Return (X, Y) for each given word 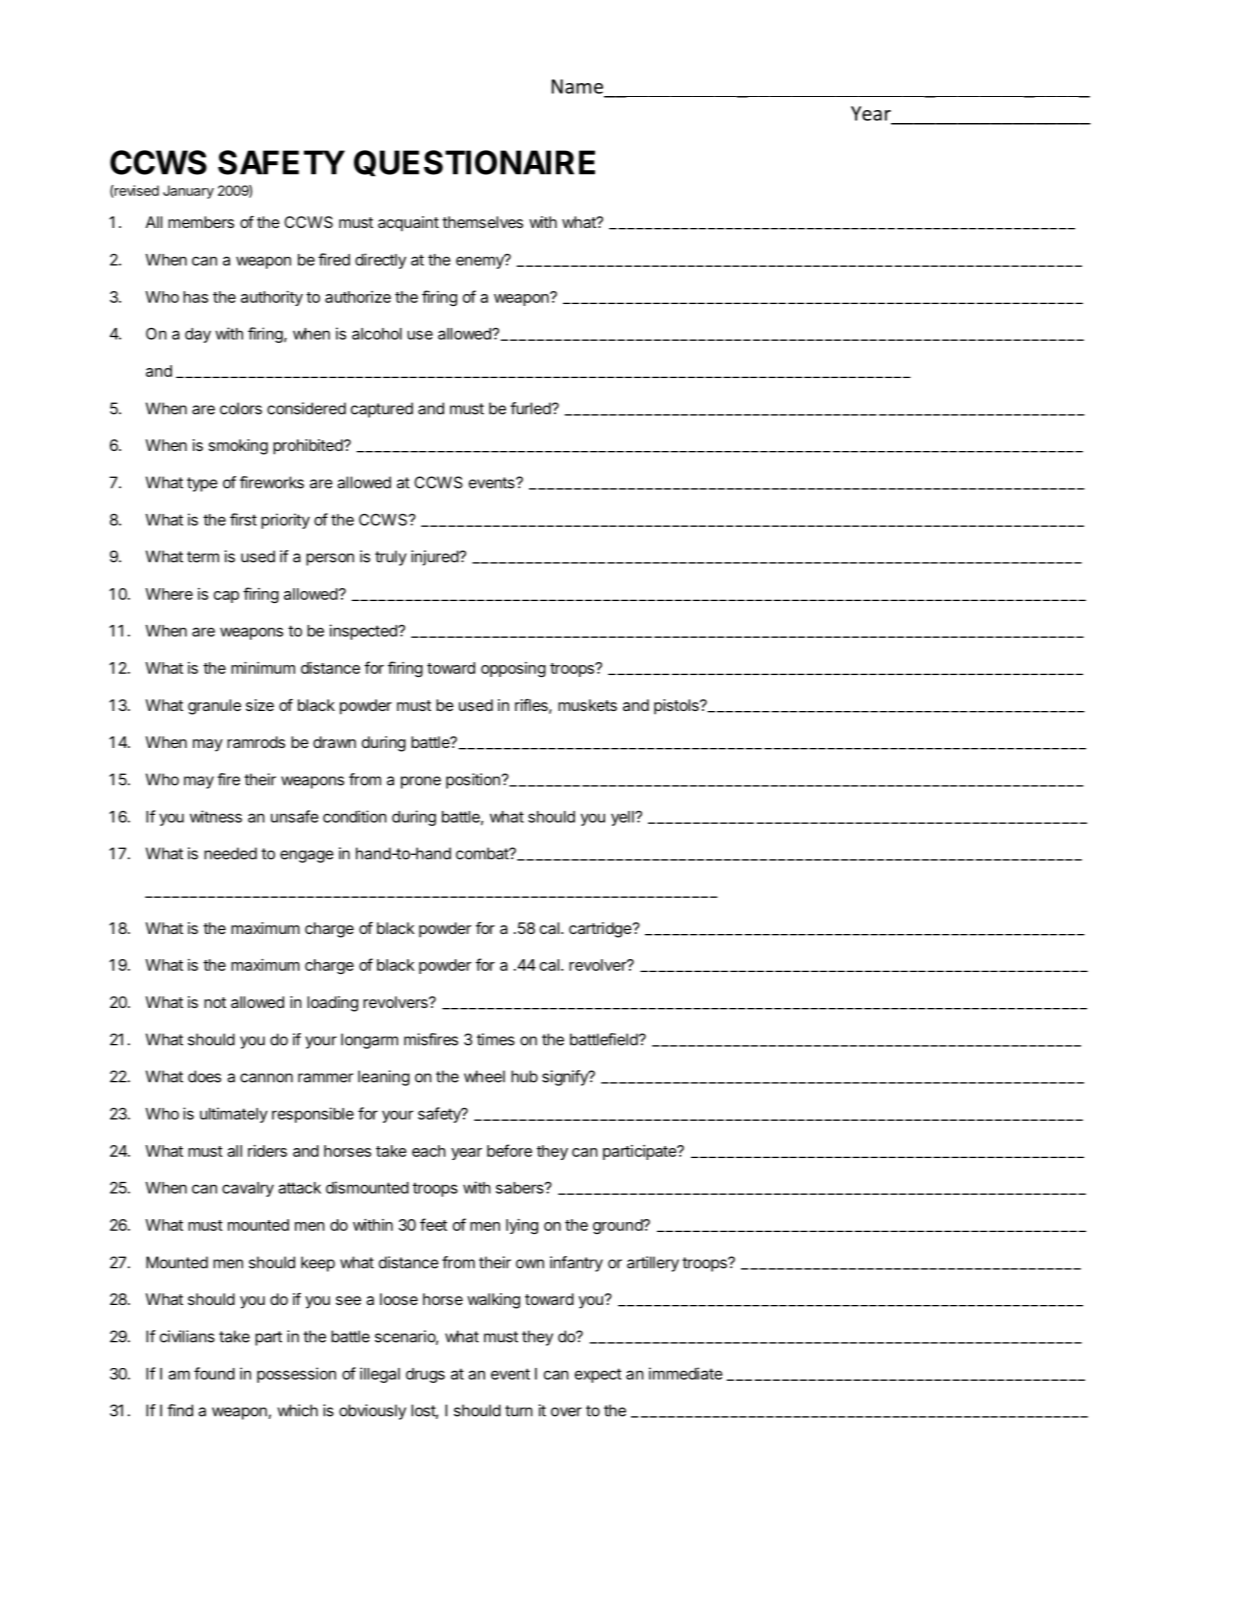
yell (623, 818)
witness (216, 816)
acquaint (408, 224)
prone (421, 782)
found (214, 1373)
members (201, 222)
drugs (425, 1375)
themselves (482, 222)
